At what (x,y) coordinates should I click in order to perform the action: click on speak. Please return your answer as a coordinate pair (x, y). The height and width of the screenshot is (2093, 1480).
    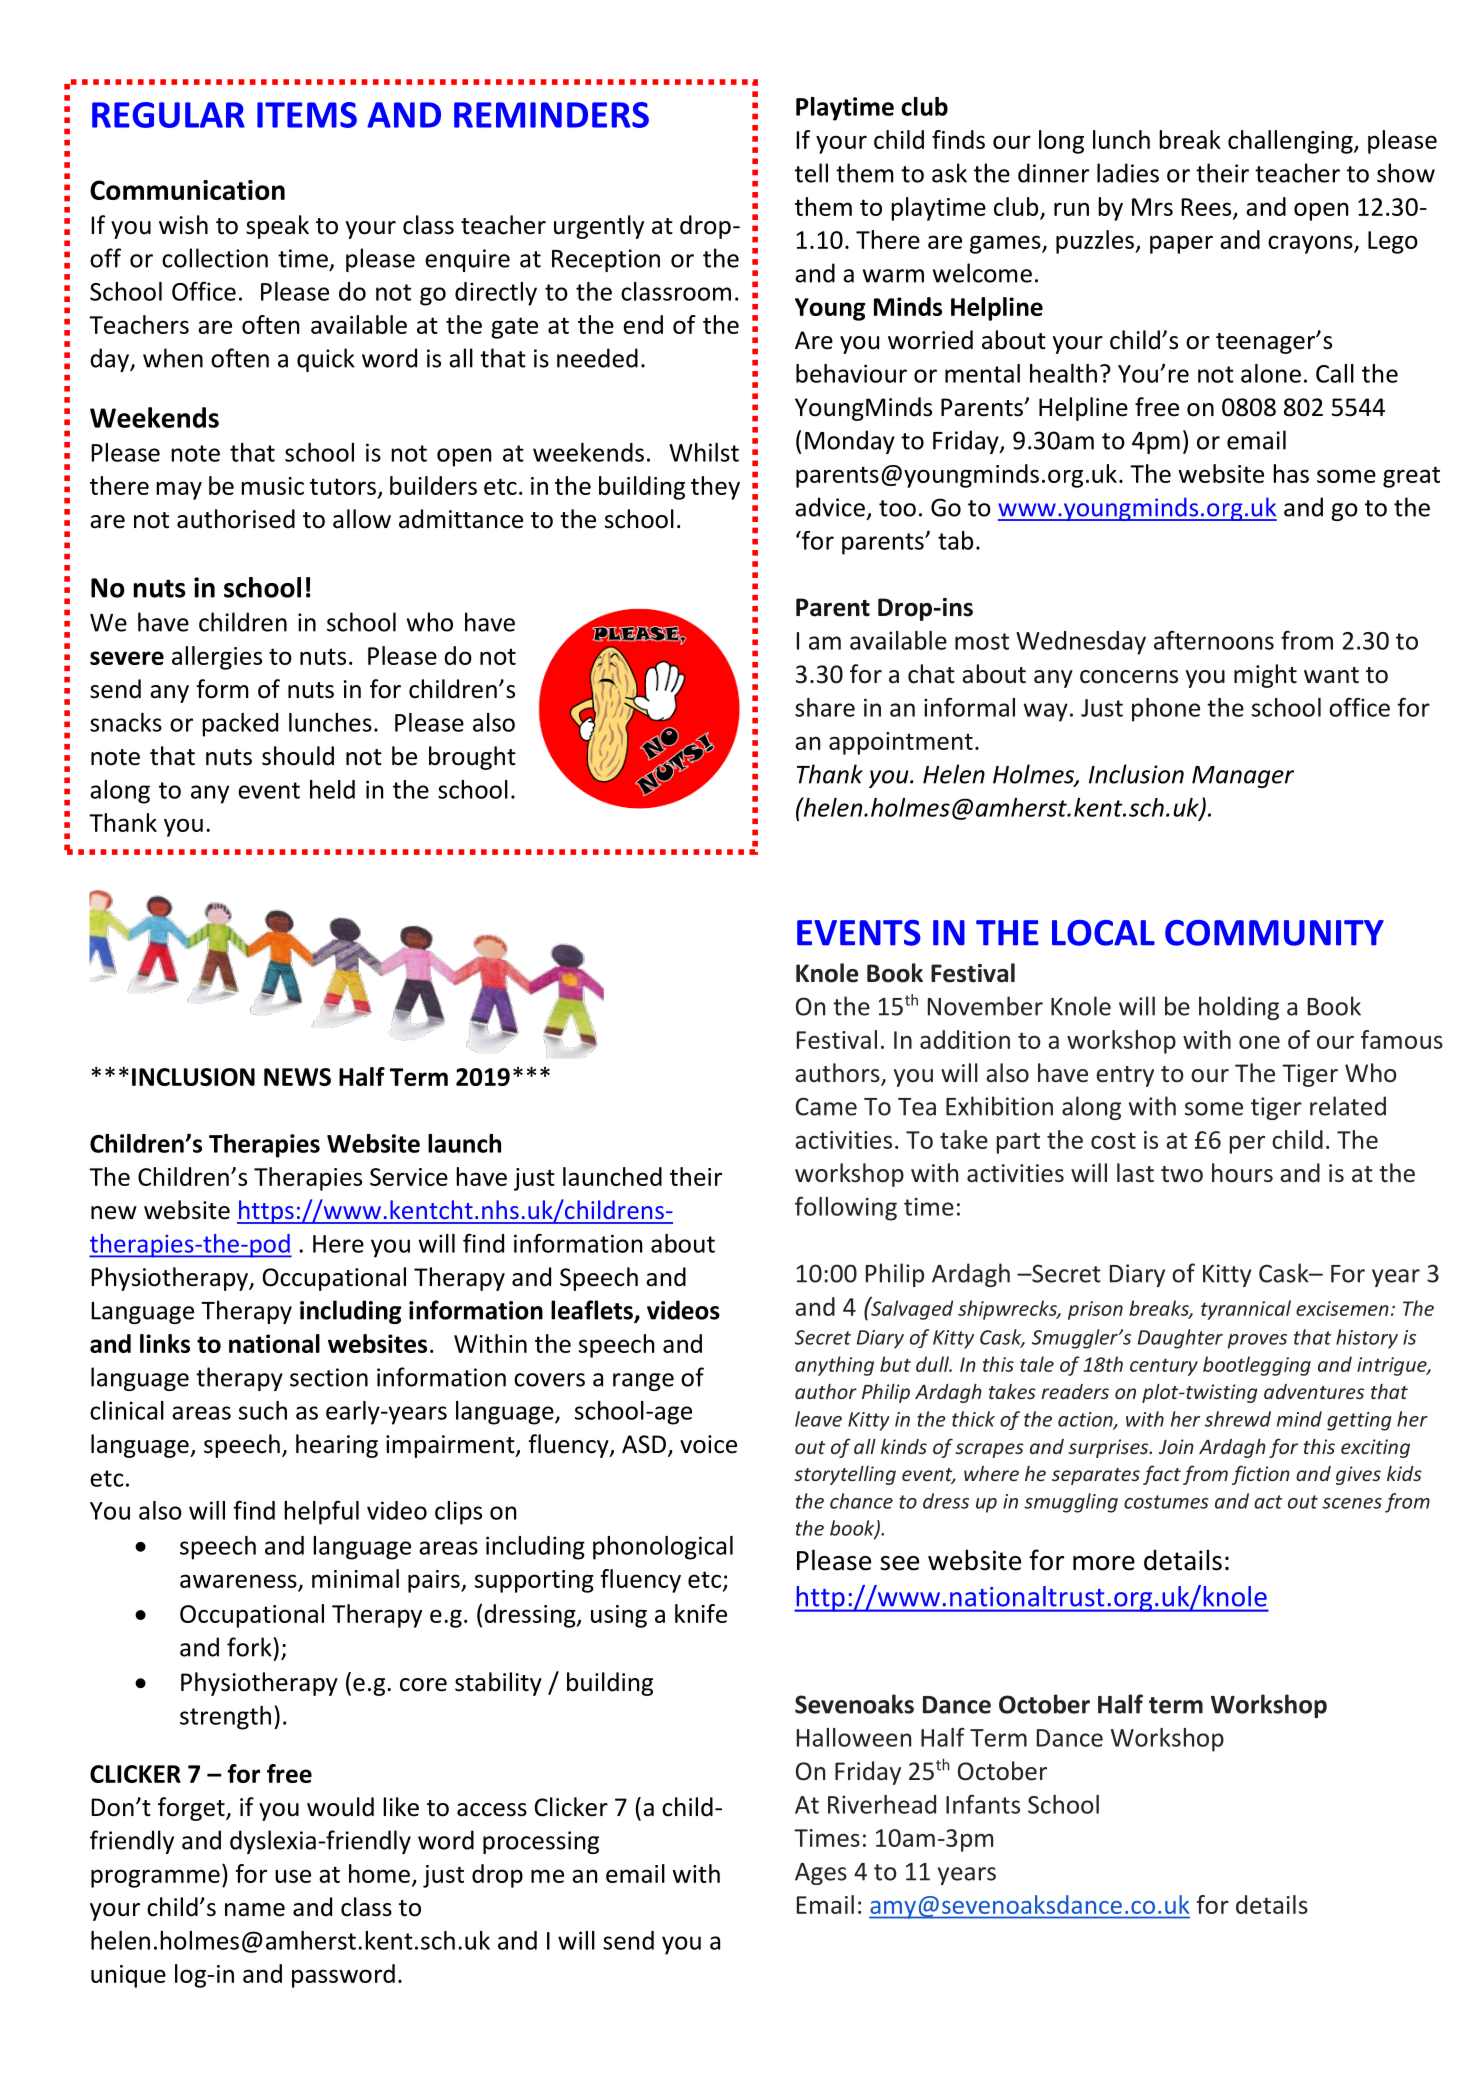
    Looking at the image, I should click on (277, 227).
